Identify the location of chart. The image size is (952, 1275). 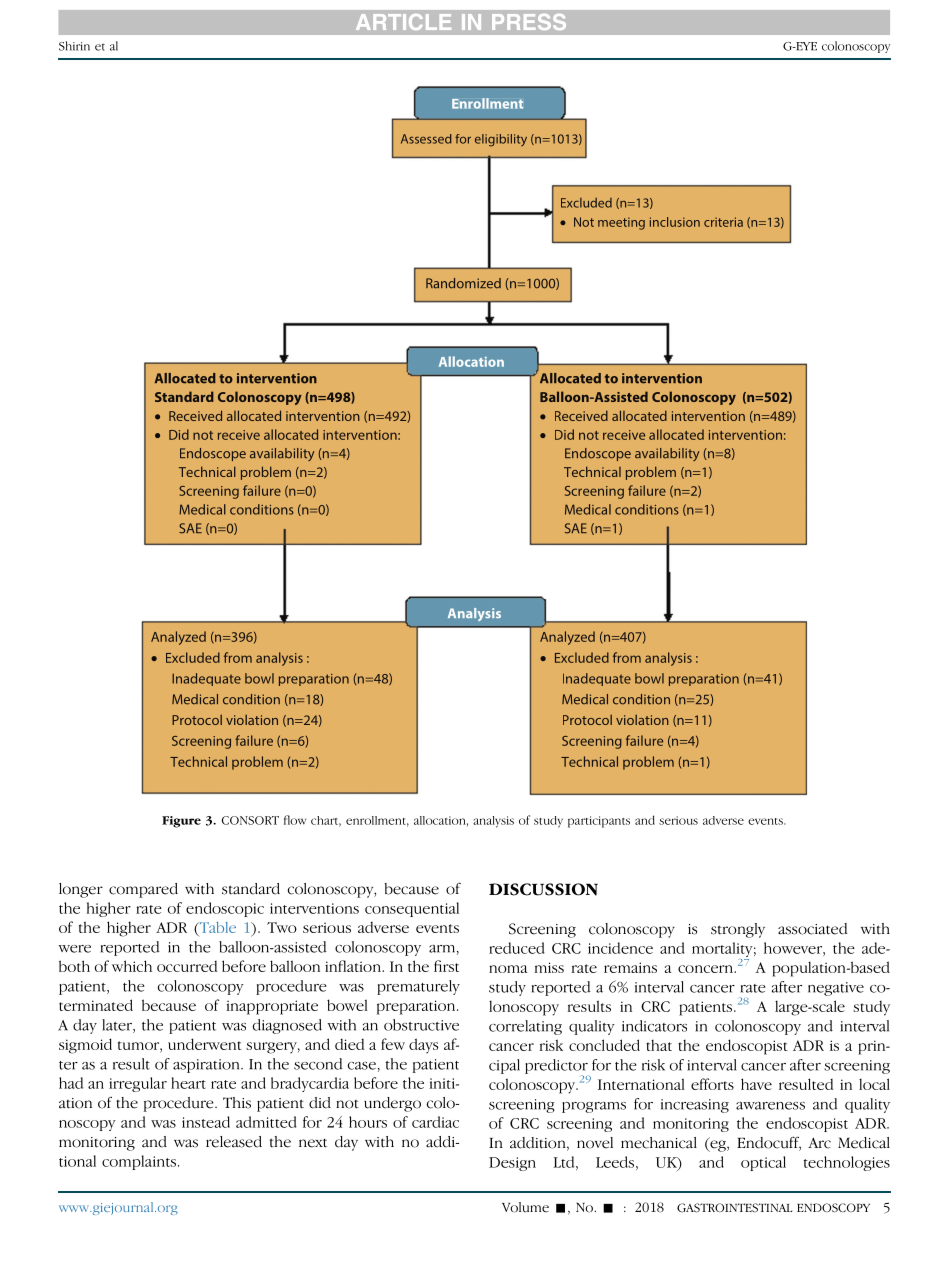
(326, 821).
